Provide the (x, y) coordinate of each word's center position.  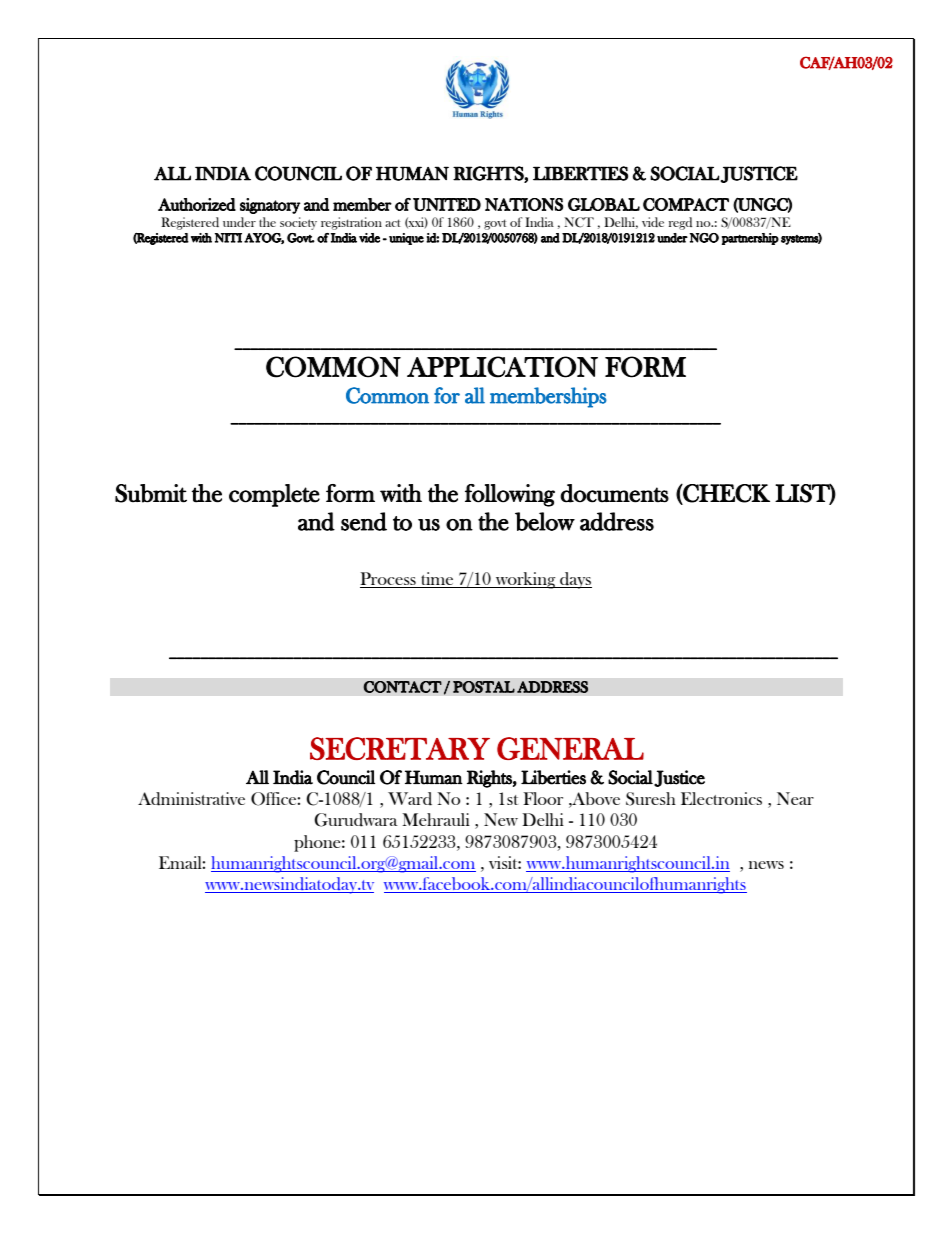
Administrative (191, 799)
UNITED (447, 204)
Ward (410, 799)
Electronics (721, 798)
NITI (228, 238)
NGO (704, 238)
